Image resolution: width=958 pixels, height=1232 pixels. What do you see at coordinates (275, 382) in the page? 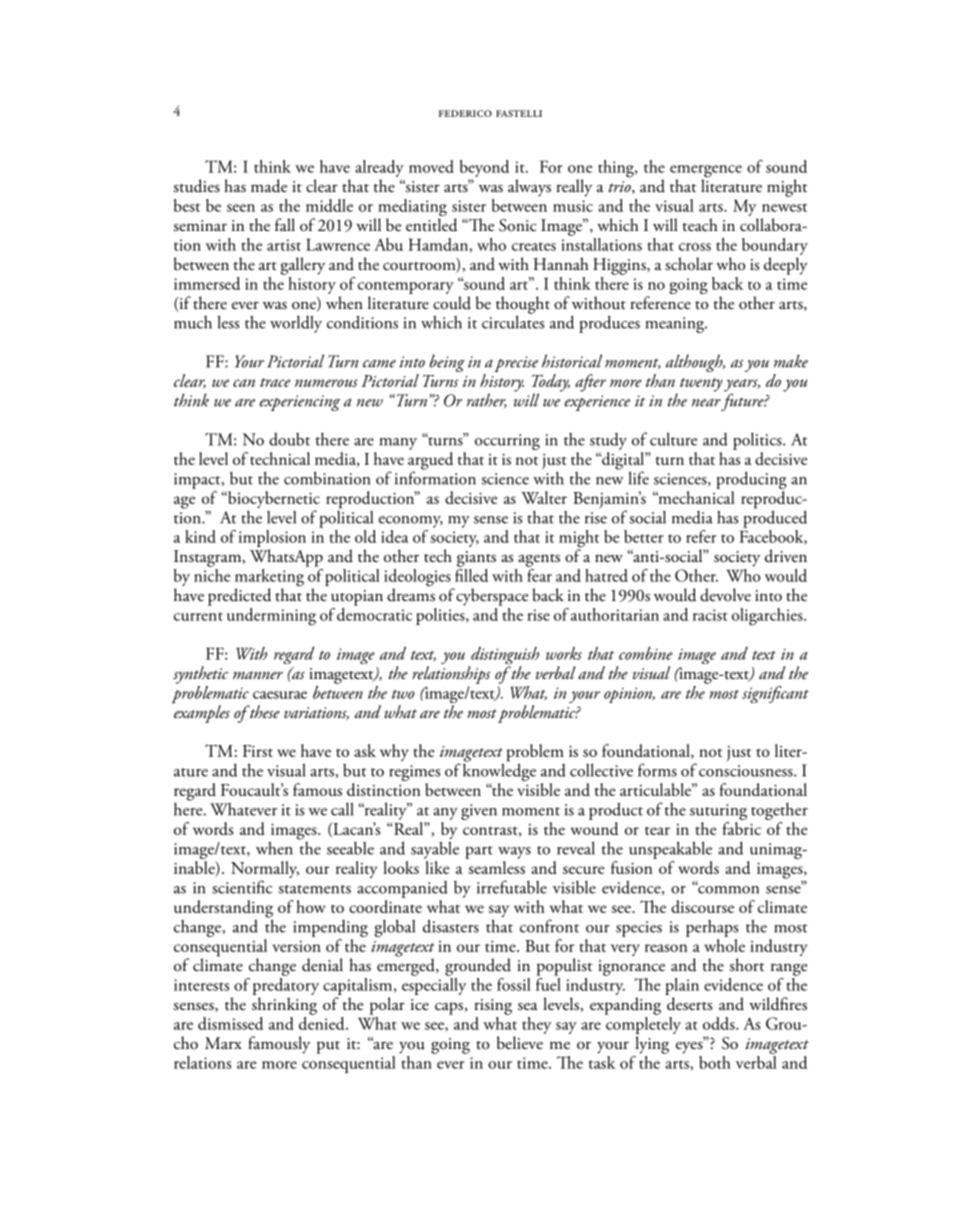
I see `trace` at bounding box center [275, 382].
